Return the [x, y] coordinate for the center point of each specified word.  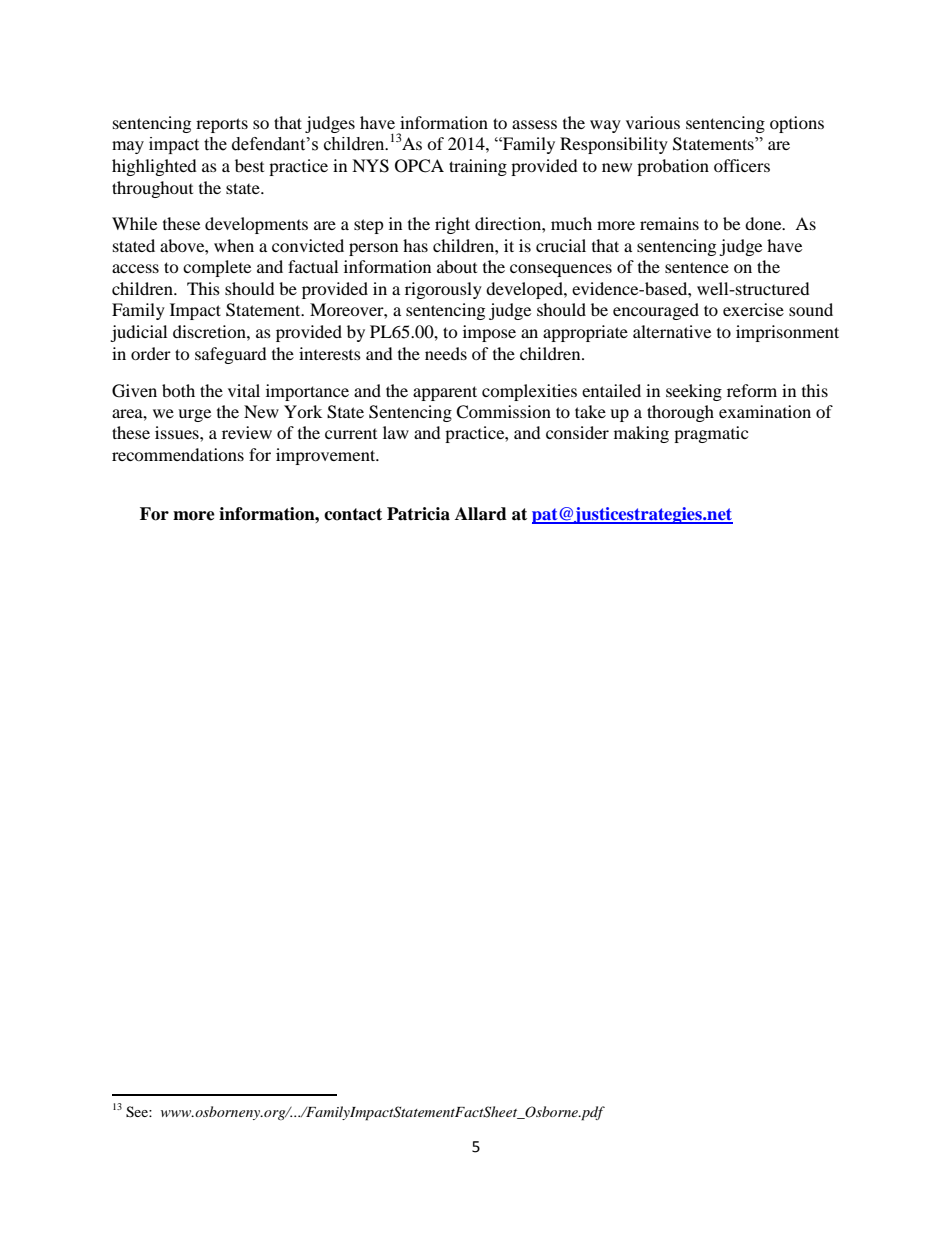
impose [489, 333]
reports [222, 125]
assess [534, 124]
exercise [753, 309]
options [797, 124]
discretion [210, 331]
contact [353, 514]
